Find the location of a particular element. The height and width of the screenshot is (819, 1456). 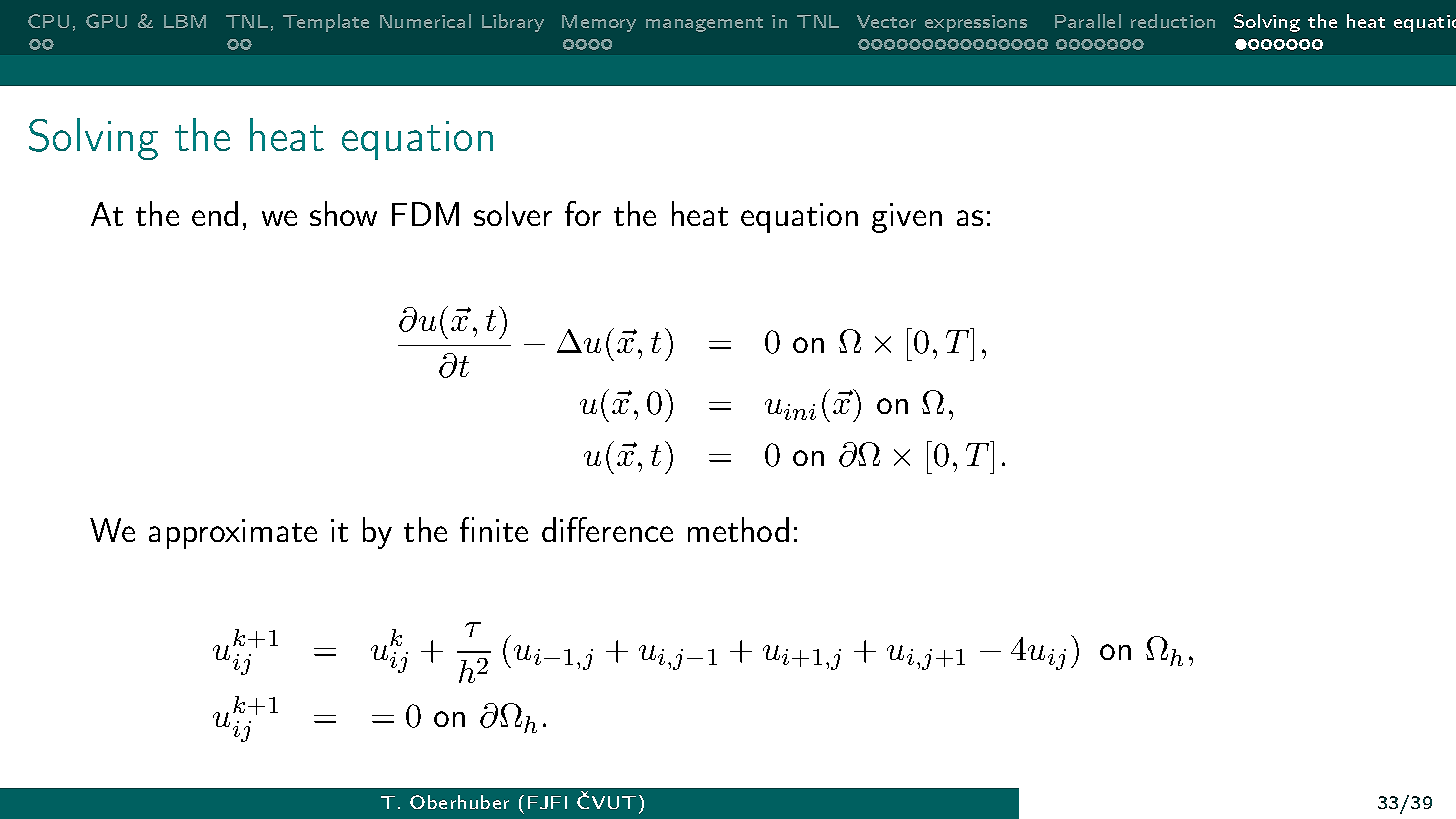

approximate is located at coordinates (233, 534).
